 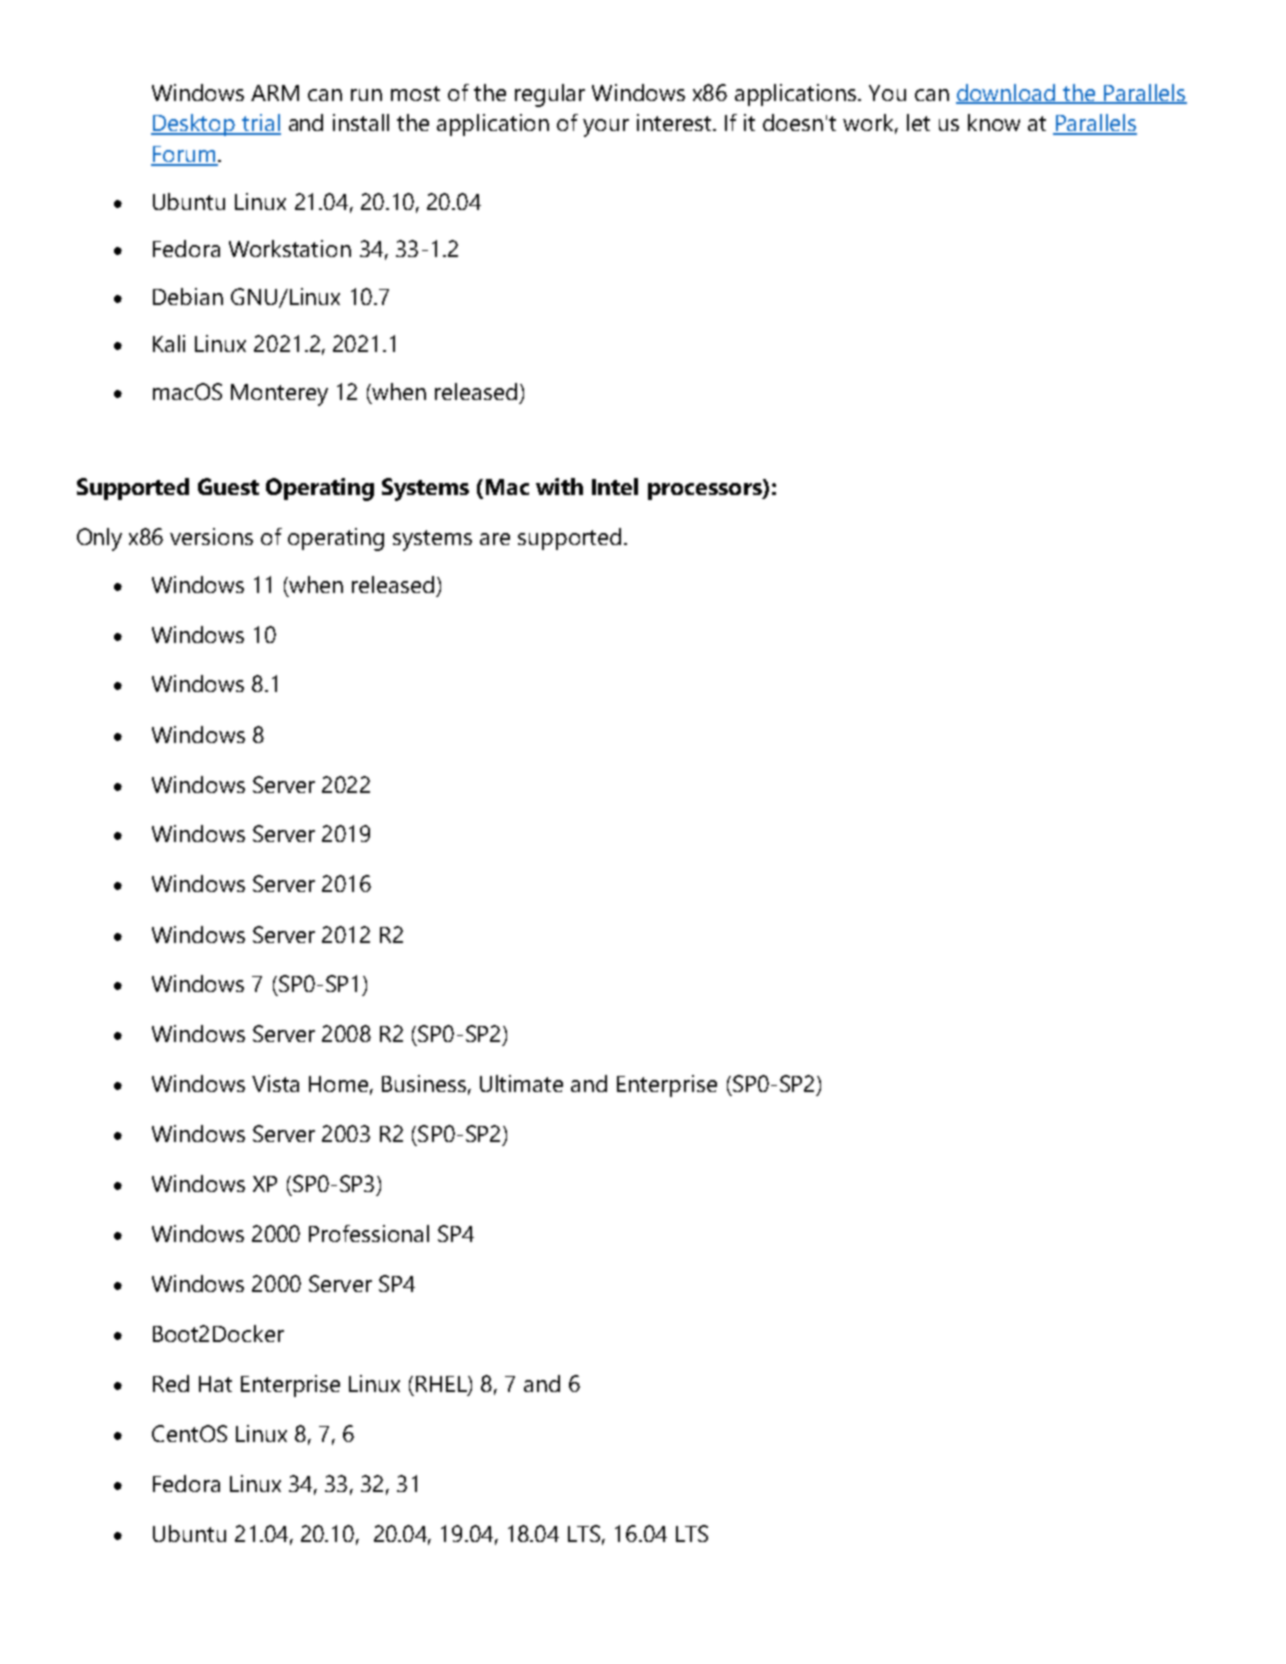 What do you see at coordinates (442, 1385) in the page?
I see `RHEL` at bounding box center [442, 1385].
